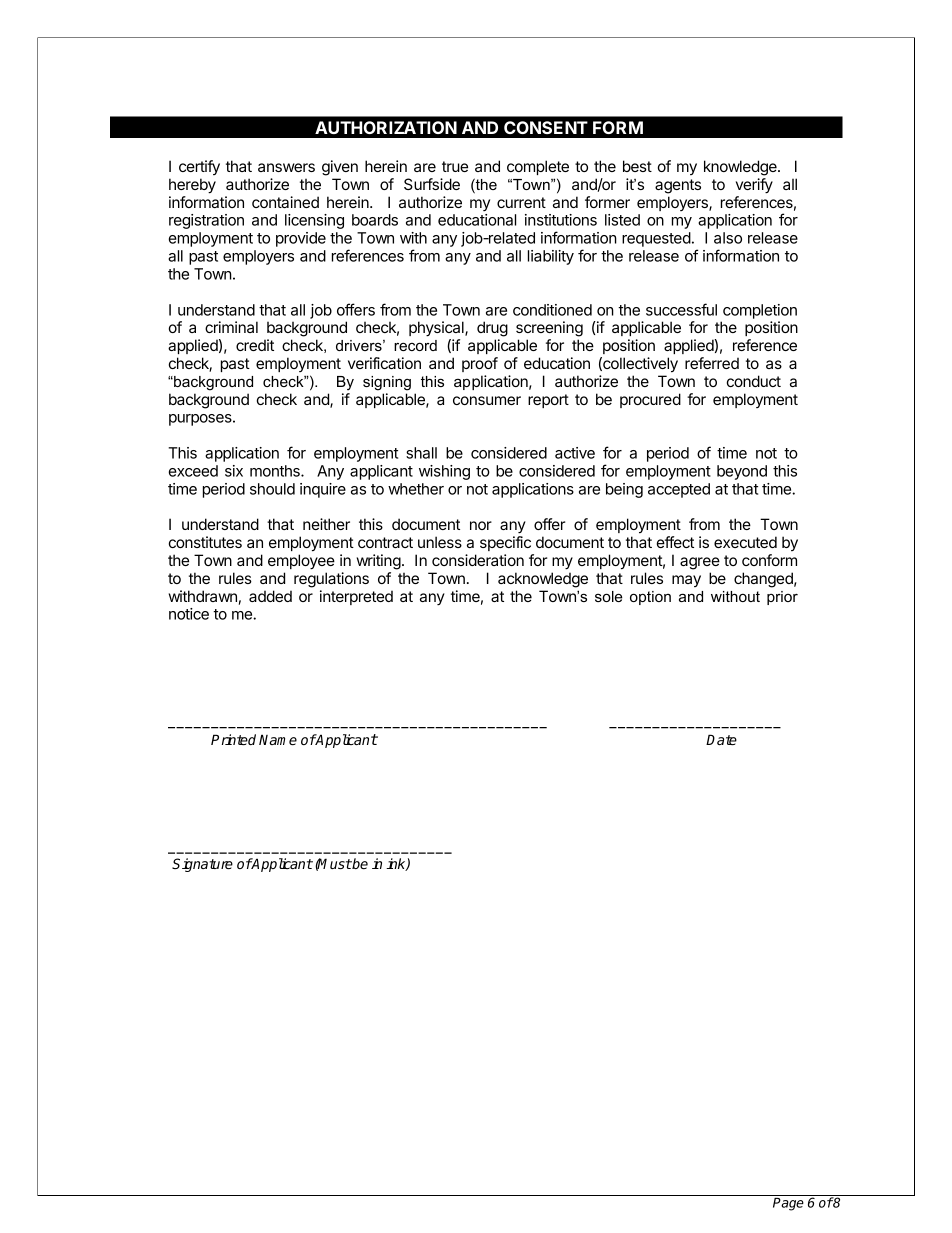 This screenshot has width=952, height=1233. I want to click on consideration, so click(478, 560).
